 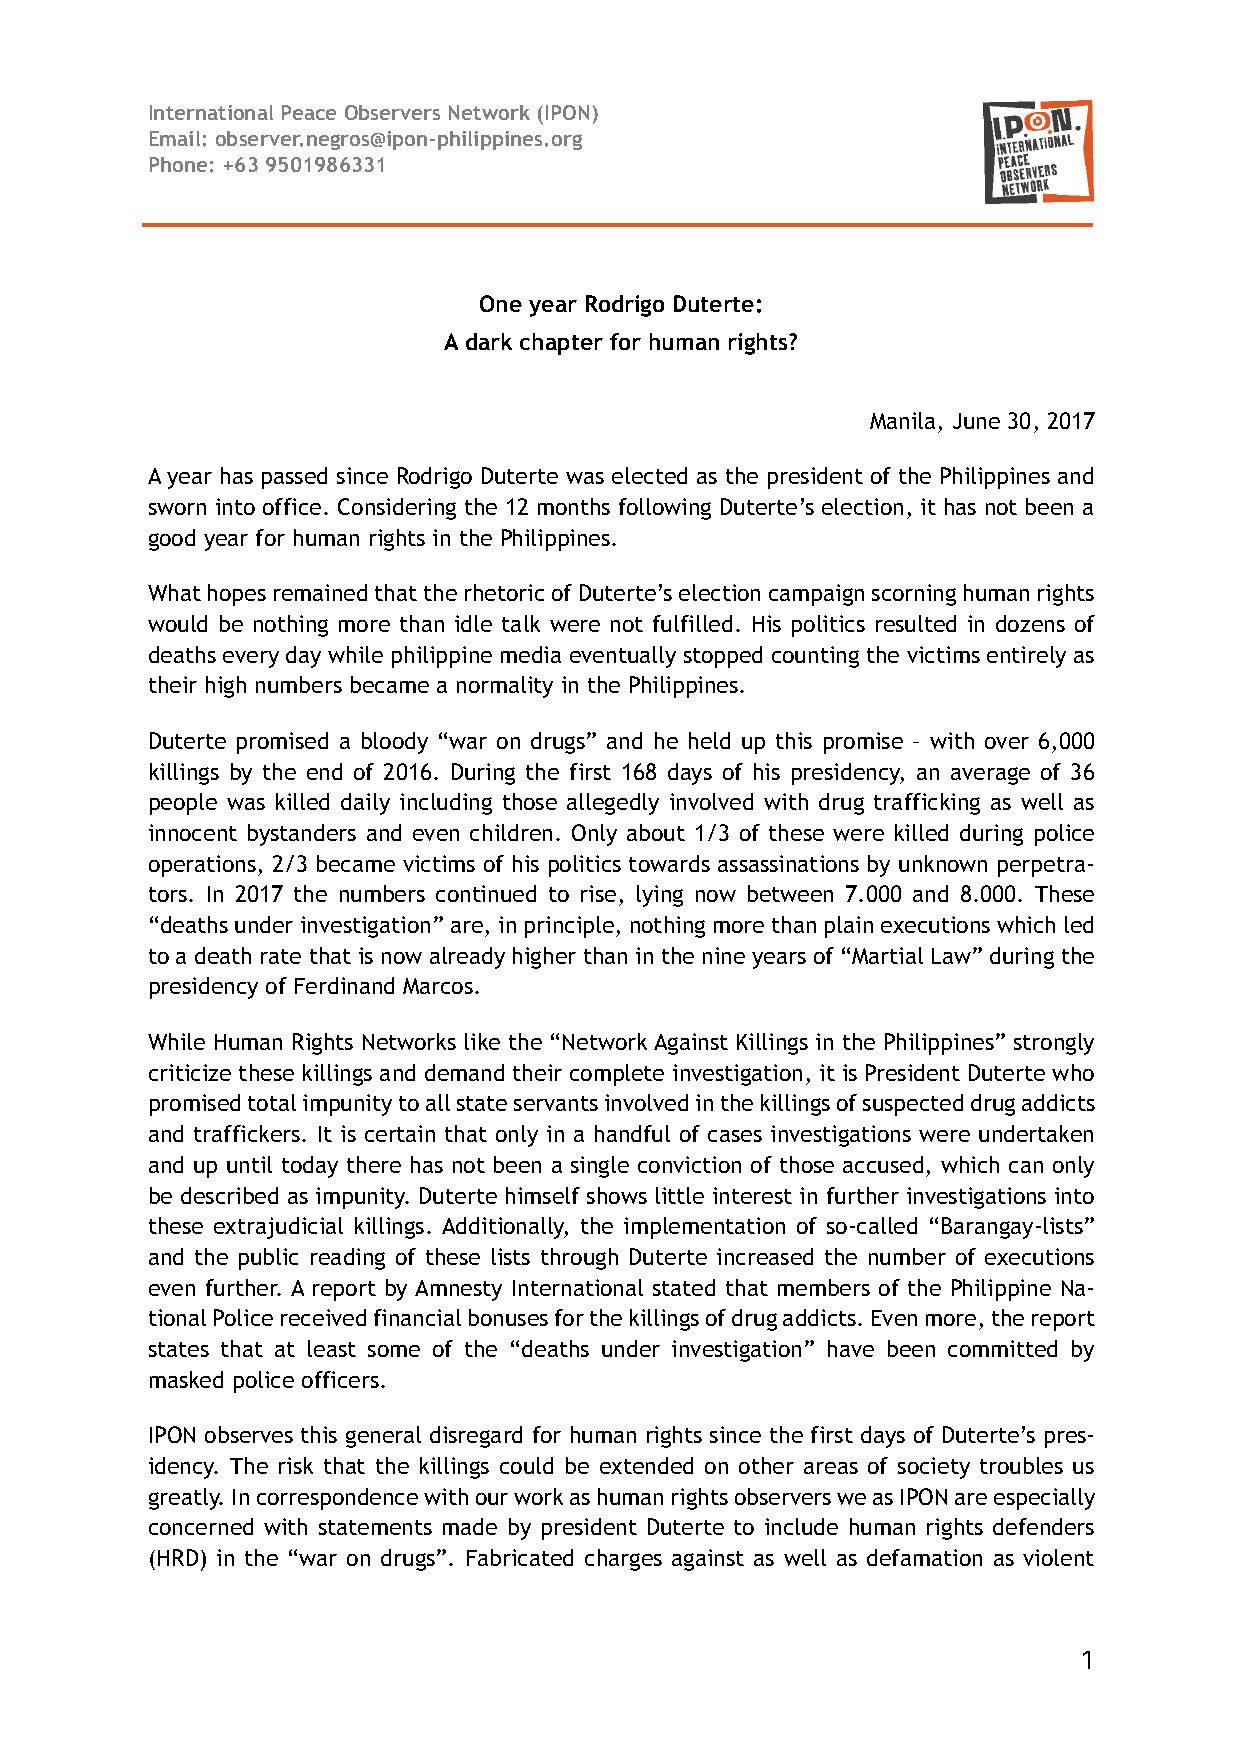 I want to click on Peace, so click(x=309, y=112).
